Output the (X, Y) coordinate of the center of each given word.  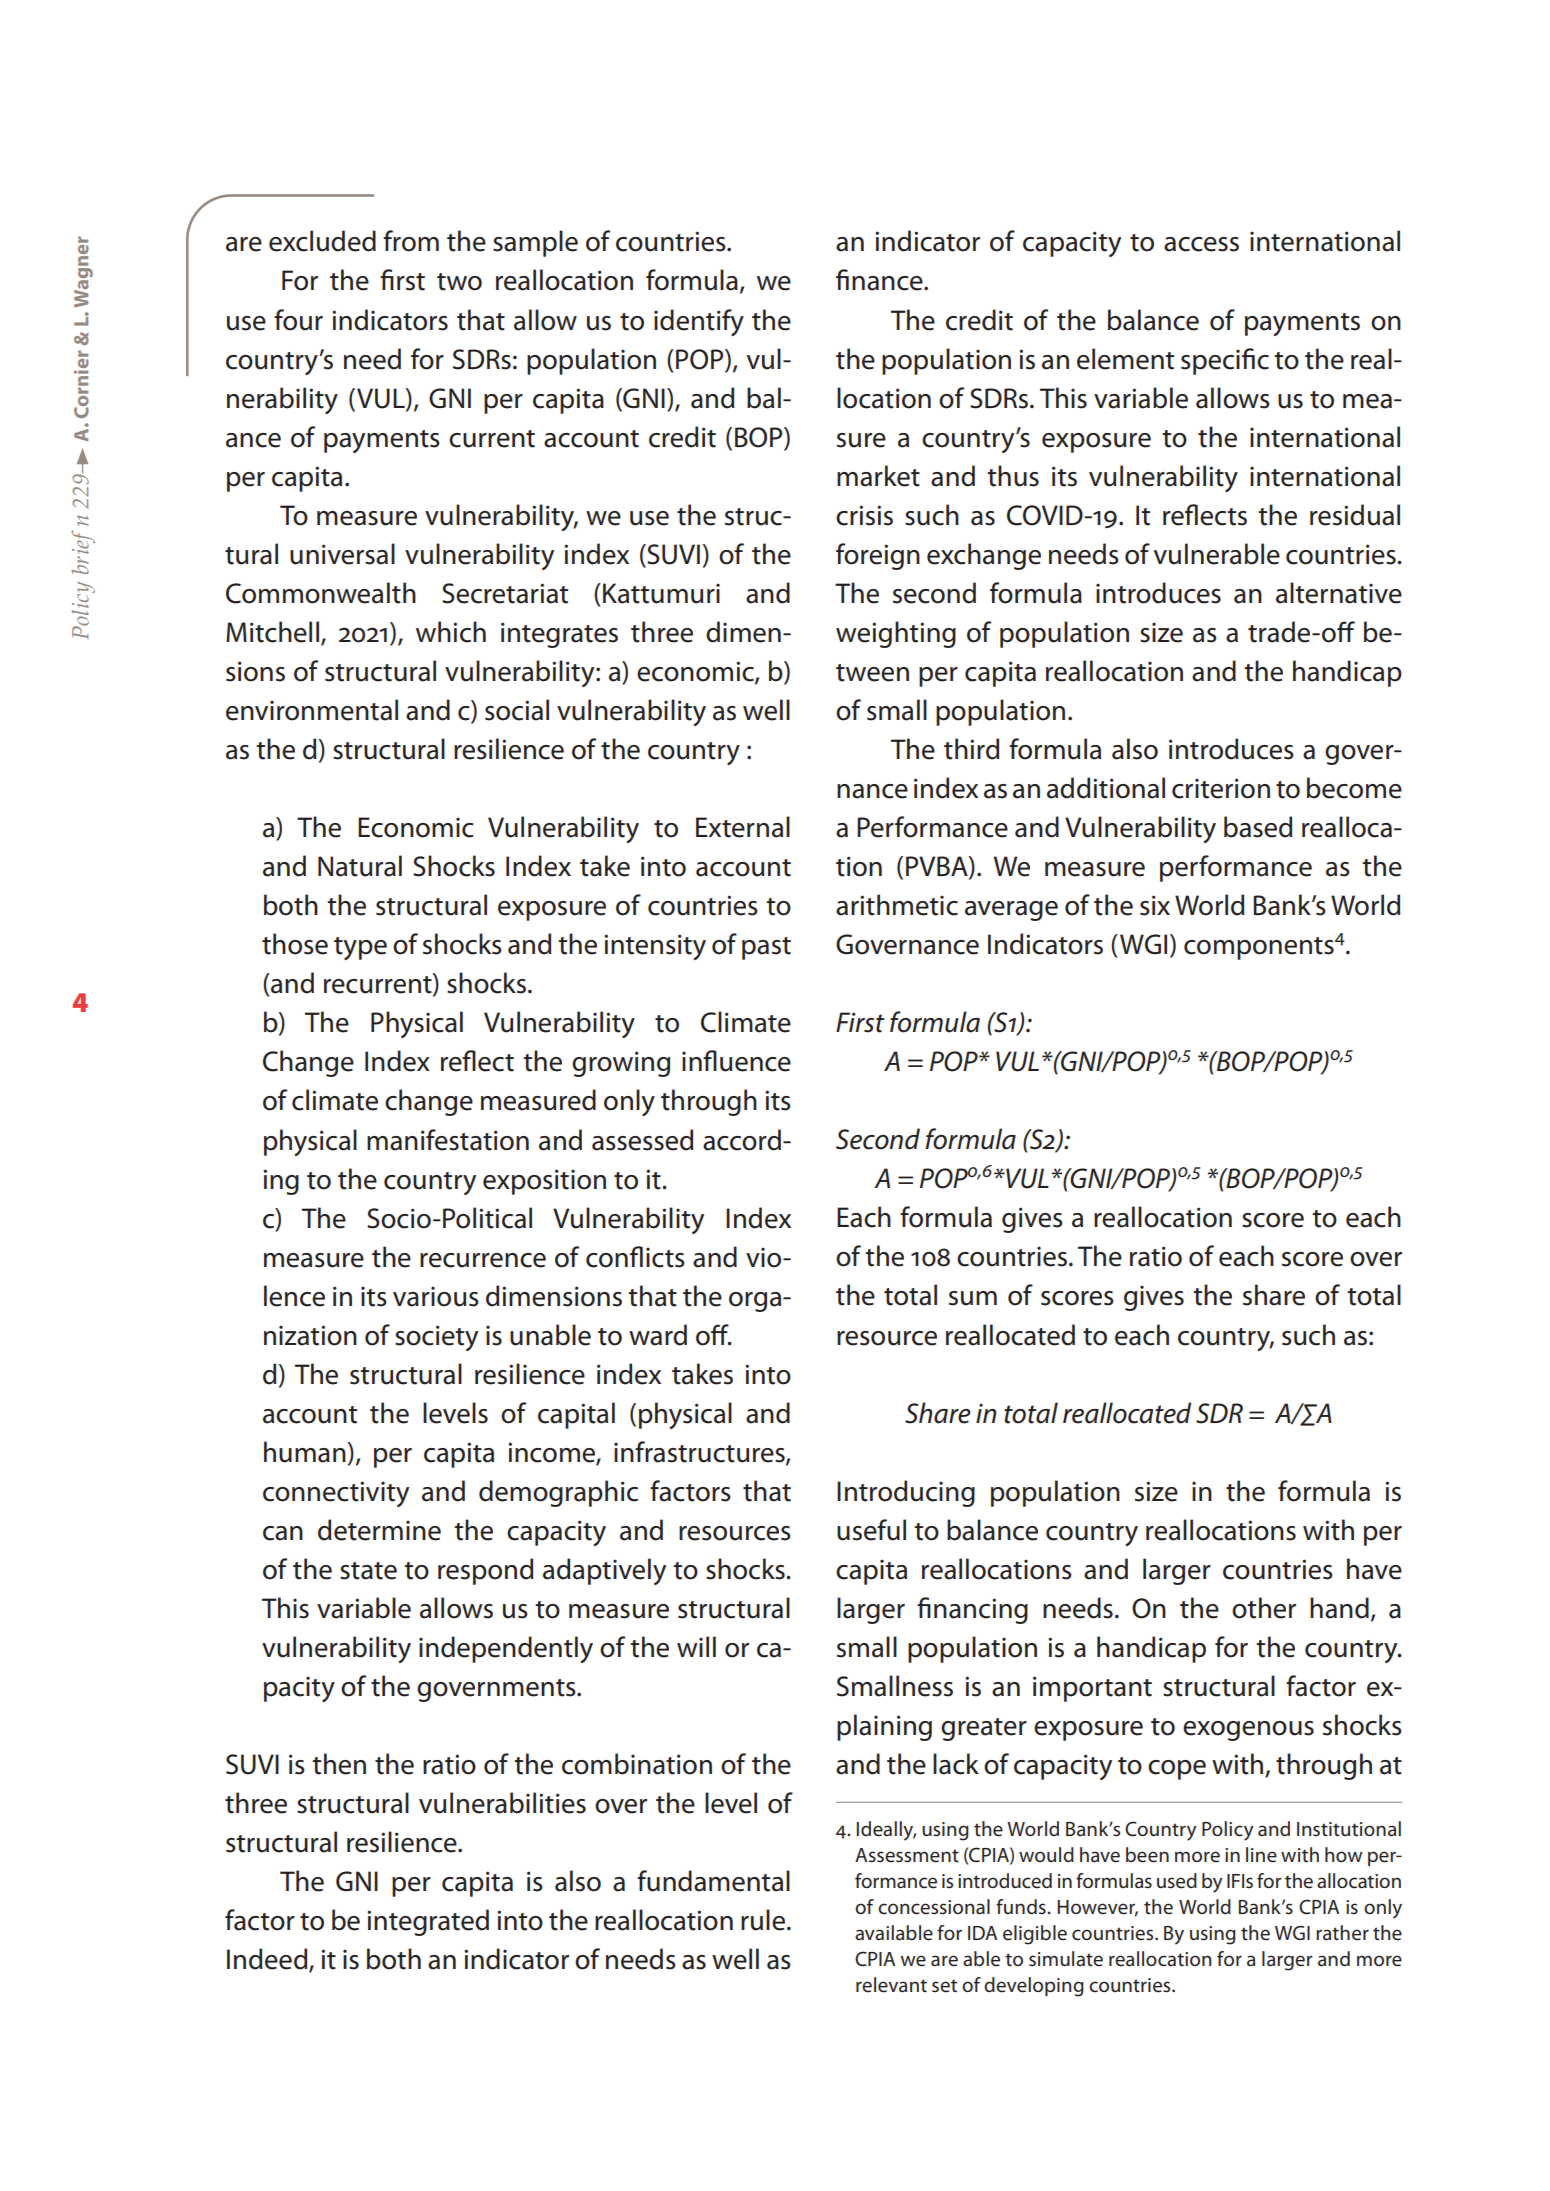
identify (699, 322)
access (1201, 244)
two (459, 282)
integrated (428, 1922)
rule (764, 1920)
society (436, 1338)
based (1258, 827)
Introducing (906, 1493)
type (360, 948)
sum (973, 1298)
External (743, 827)
